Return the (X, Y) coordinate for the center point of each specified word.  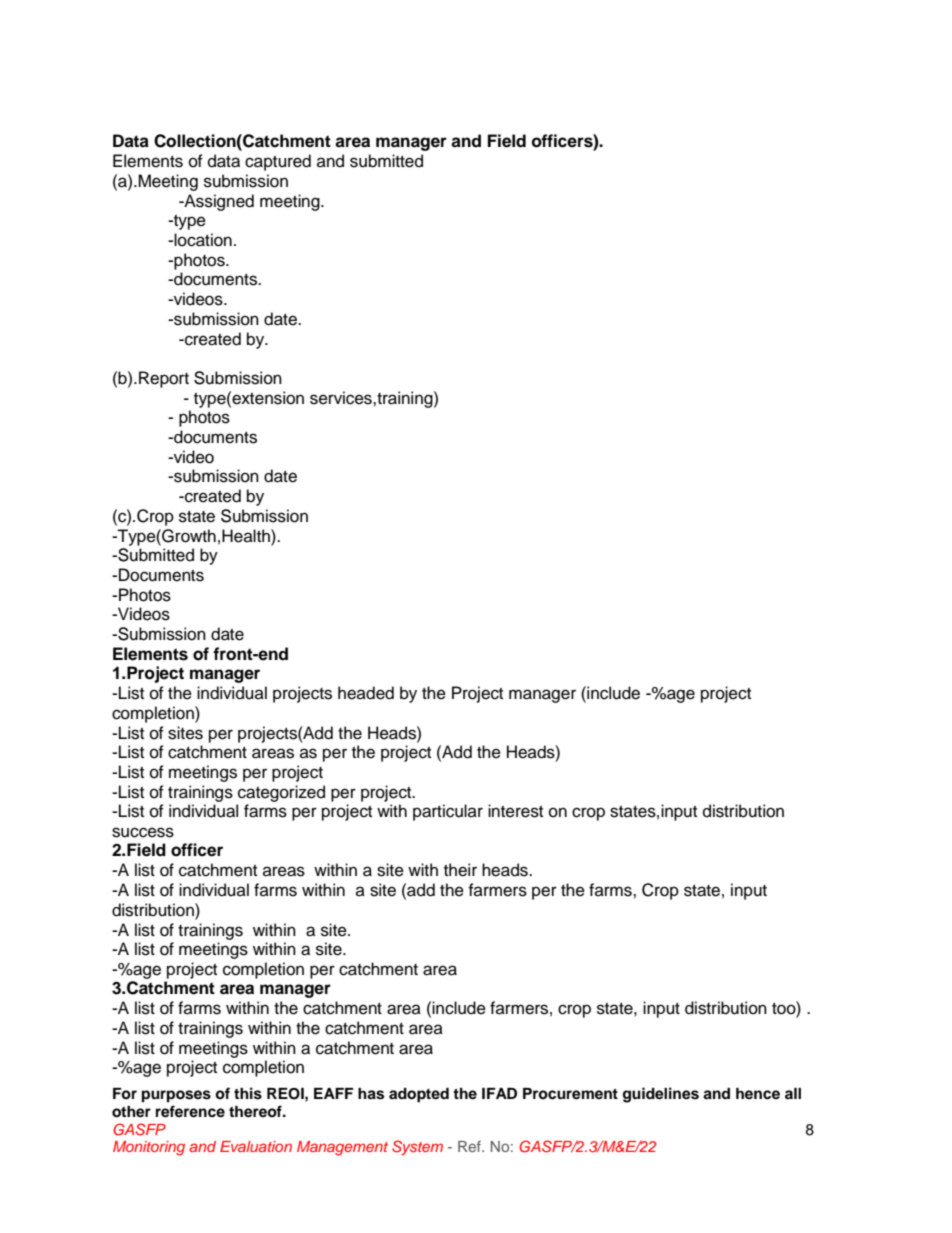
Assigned (218, 202)
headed (366, 693)
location (202, 240)
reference (190, 1111)
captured (278, 162)
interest (515, 811)
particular (448, 812)
